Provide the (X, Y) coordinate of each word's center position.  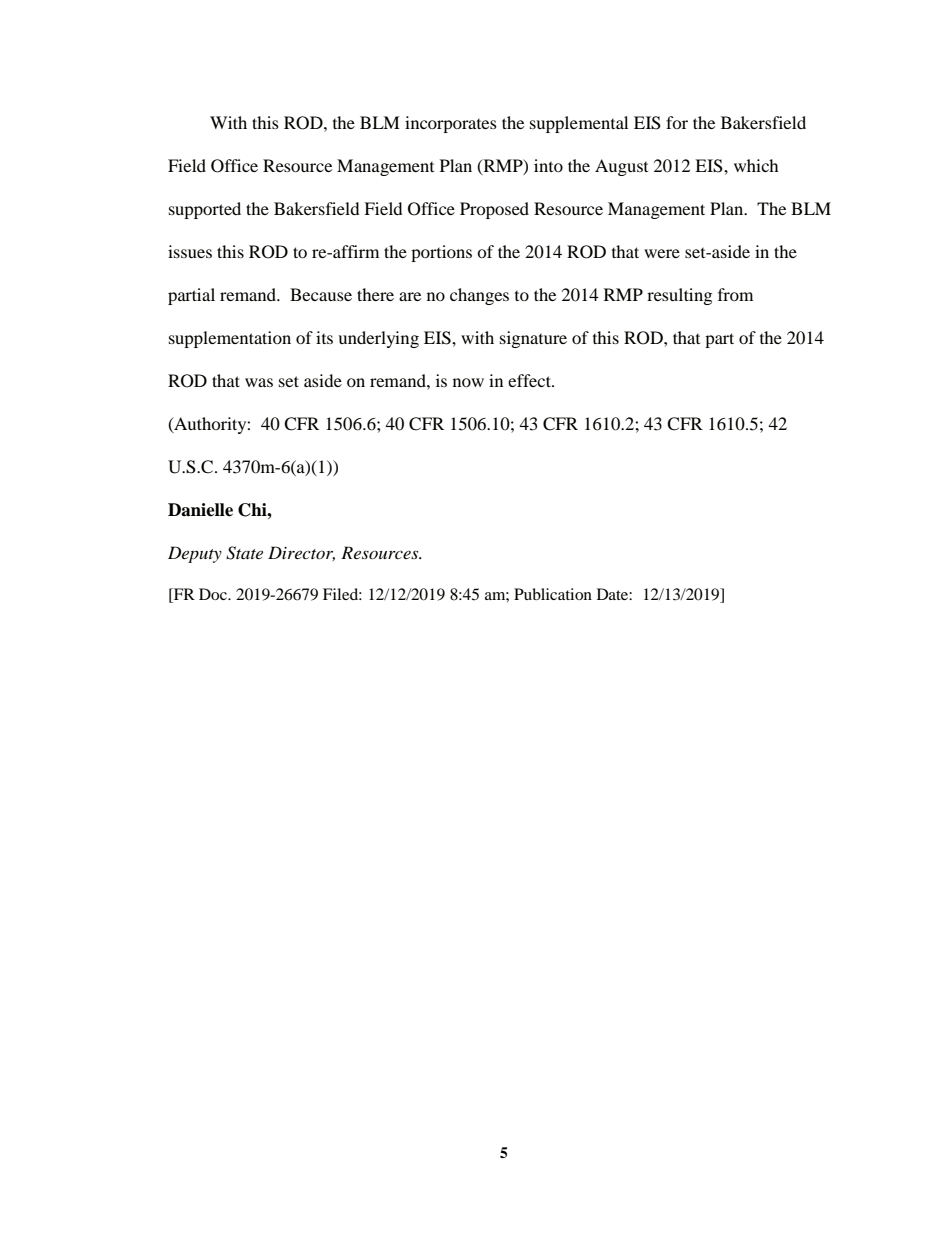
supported (205, 210)
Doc (214, 594)
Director (301, 553)
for (677, 122)
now (468, 382)
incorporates (451, 124)
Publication (553, 594)
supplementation (230, 339)
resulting (679, 296)
